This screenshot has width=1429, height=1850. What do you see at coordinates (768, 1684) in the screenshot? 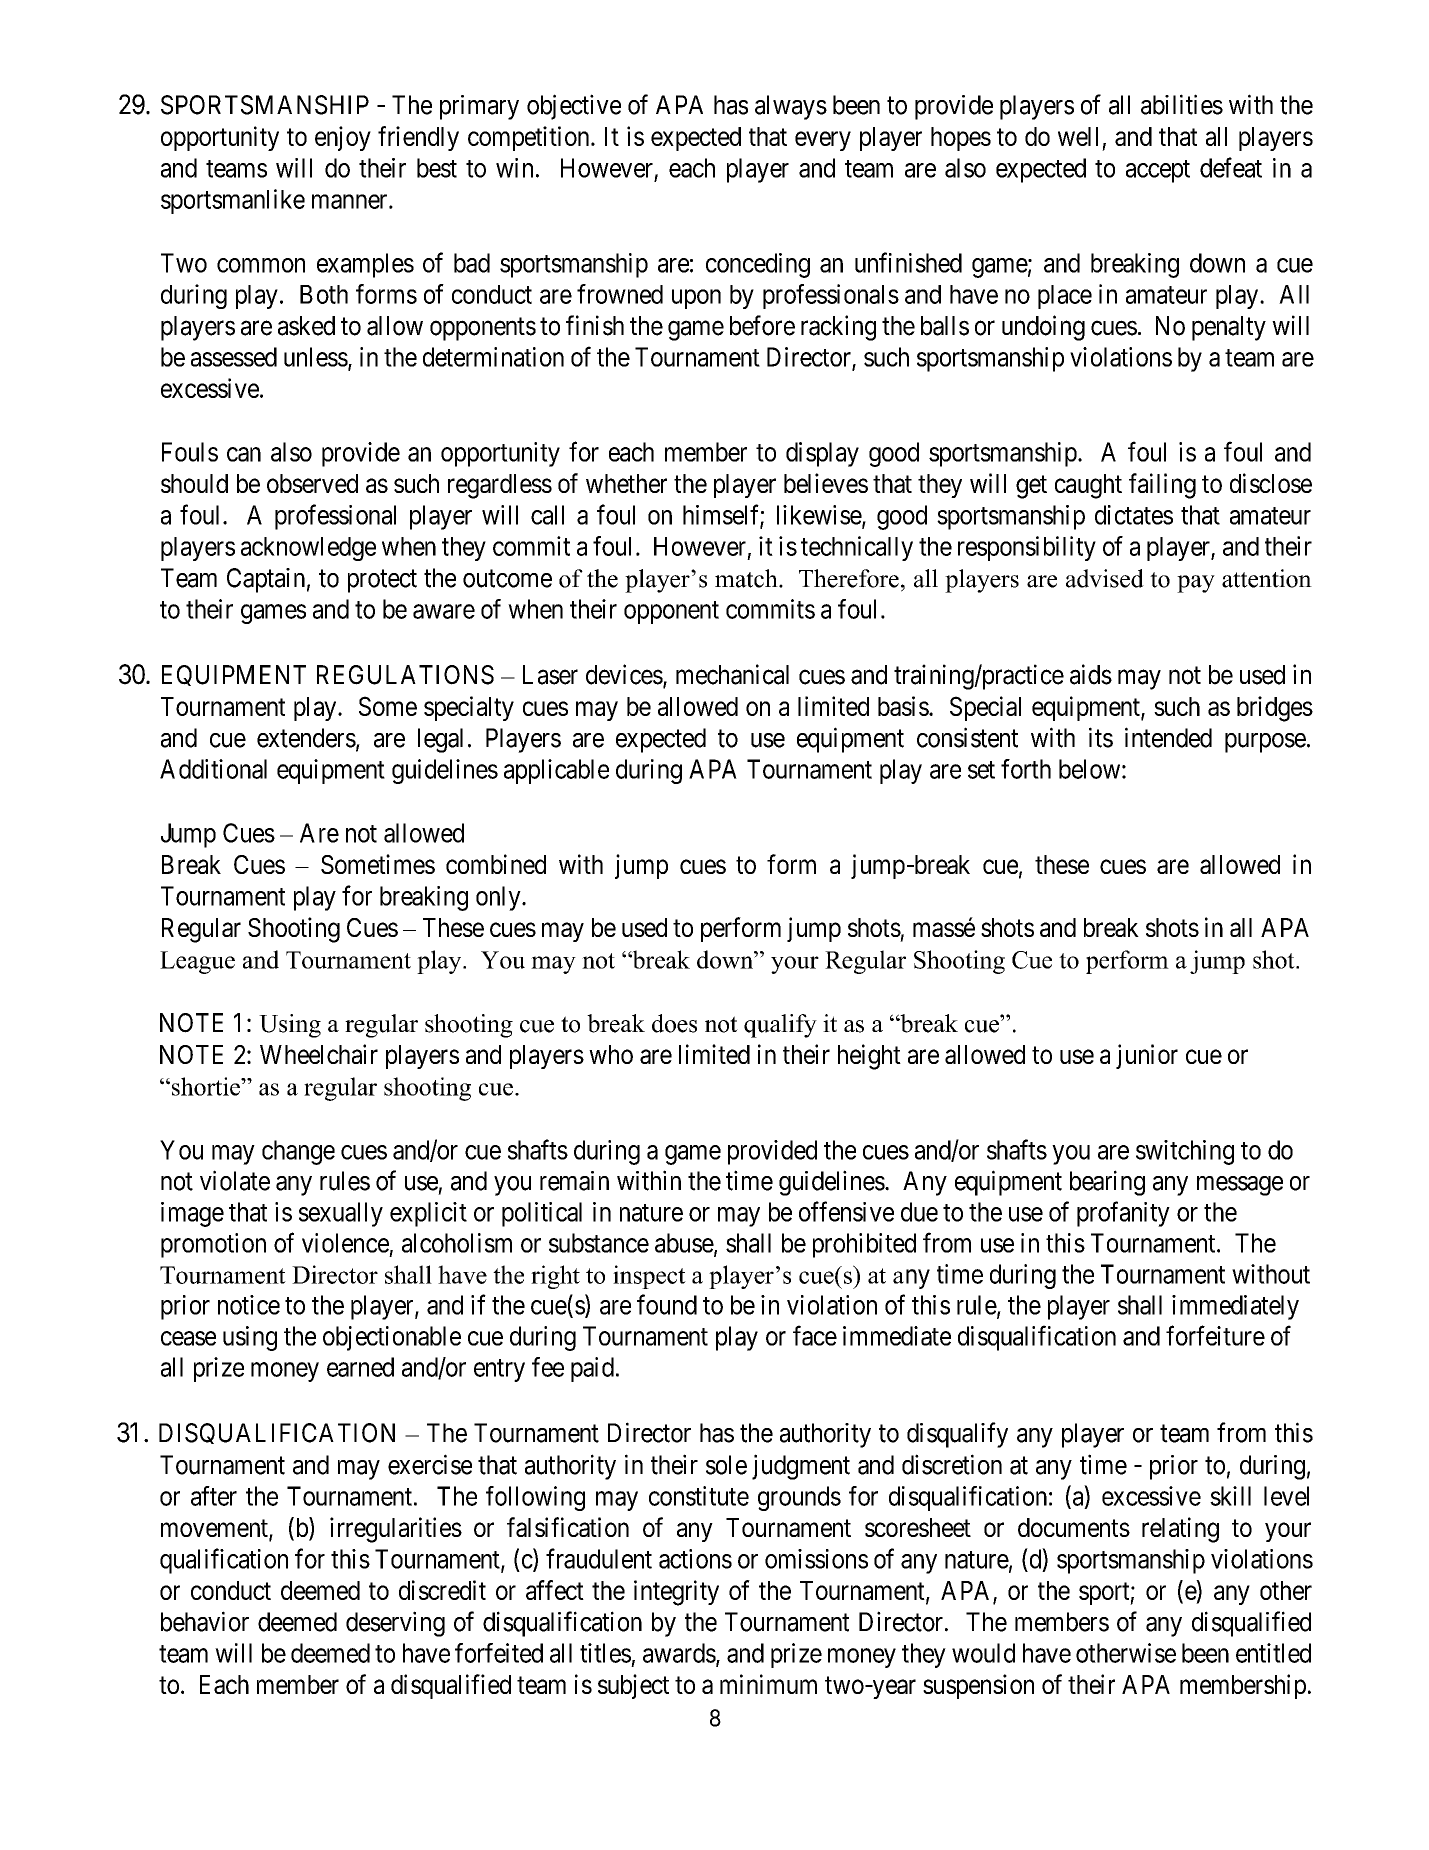
I see `minimum` at bounding box center [768, 1684].
